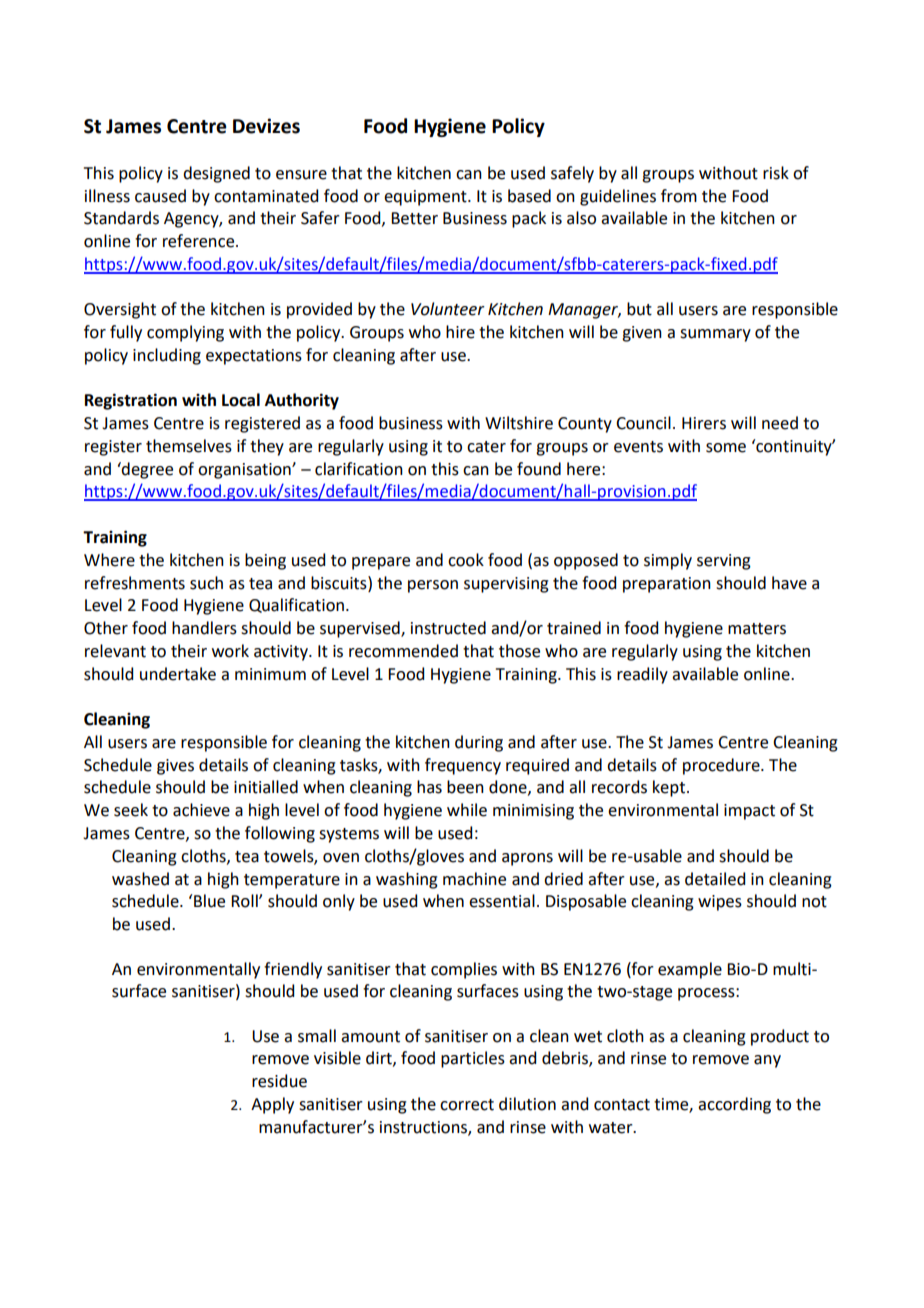  Describe the element at coordinates (189, 446) in the page. I see `themselves` at that location.
